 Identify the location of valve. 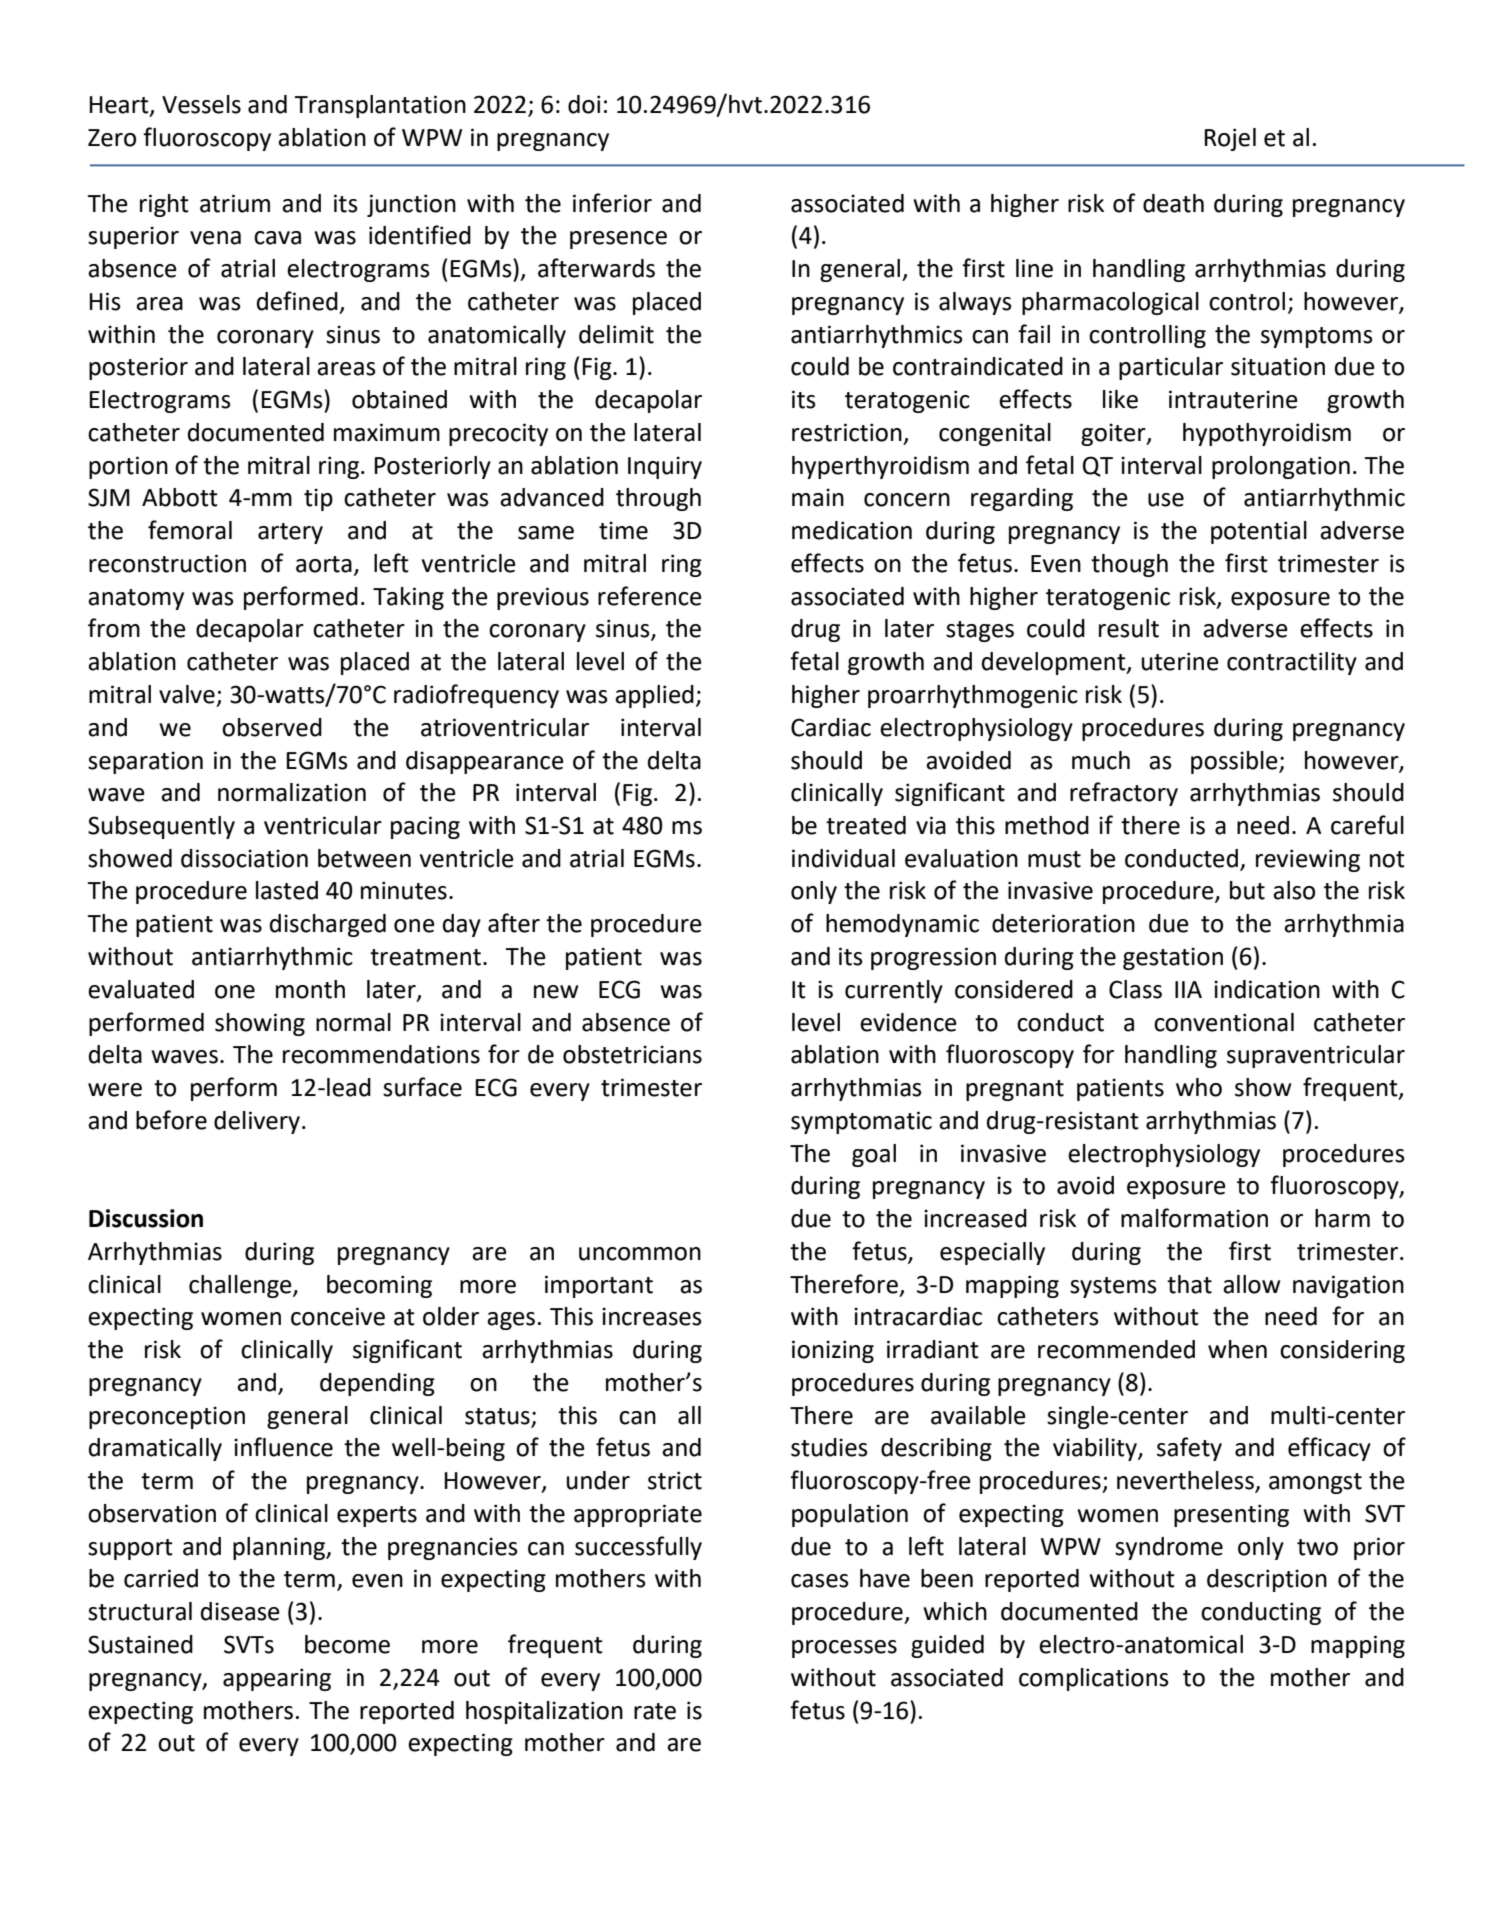
(187, 694).
